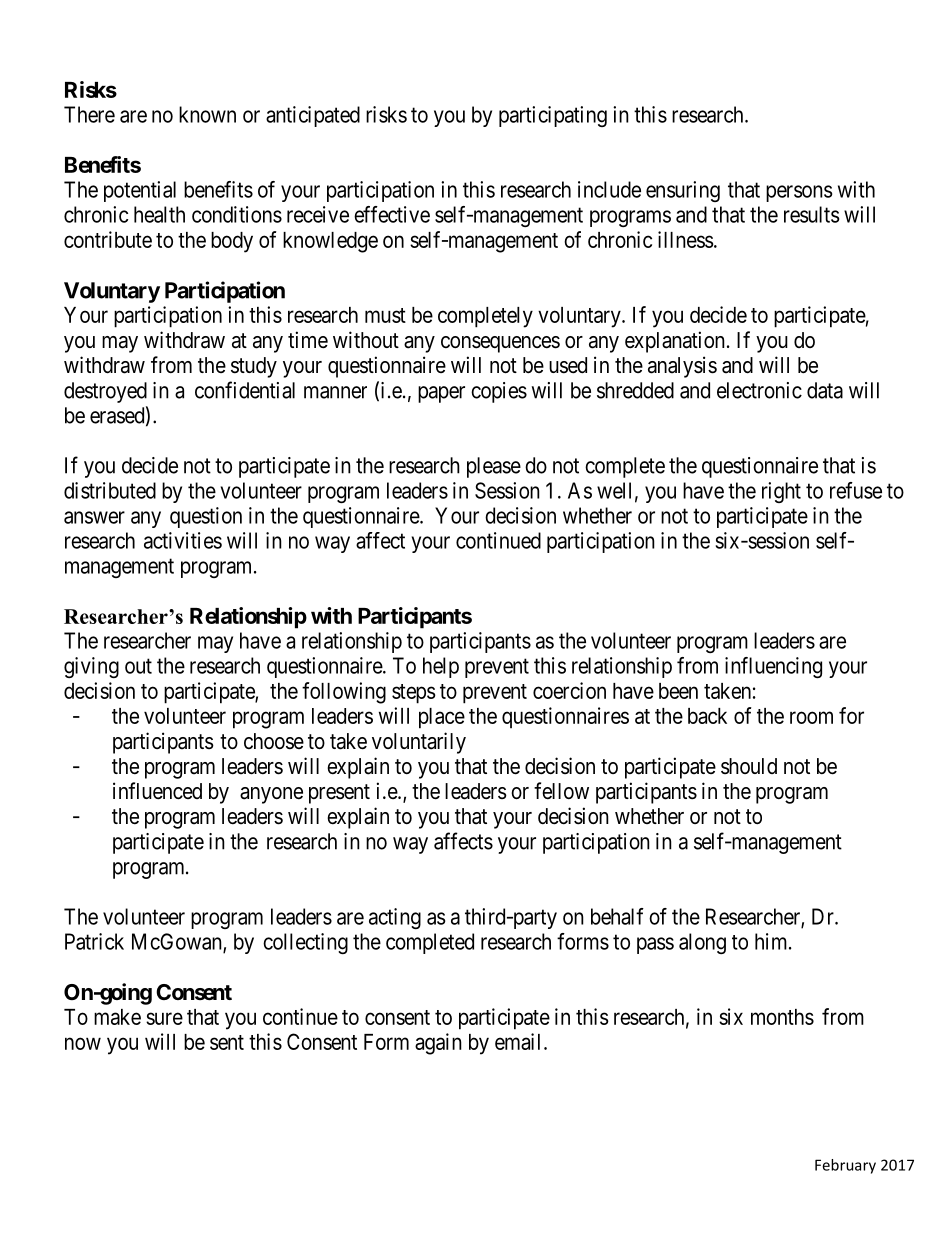 The width and height of the document is (952, 1233). Describe the element at coordinates (395, 918) in the document. I see `acting` at that location.
